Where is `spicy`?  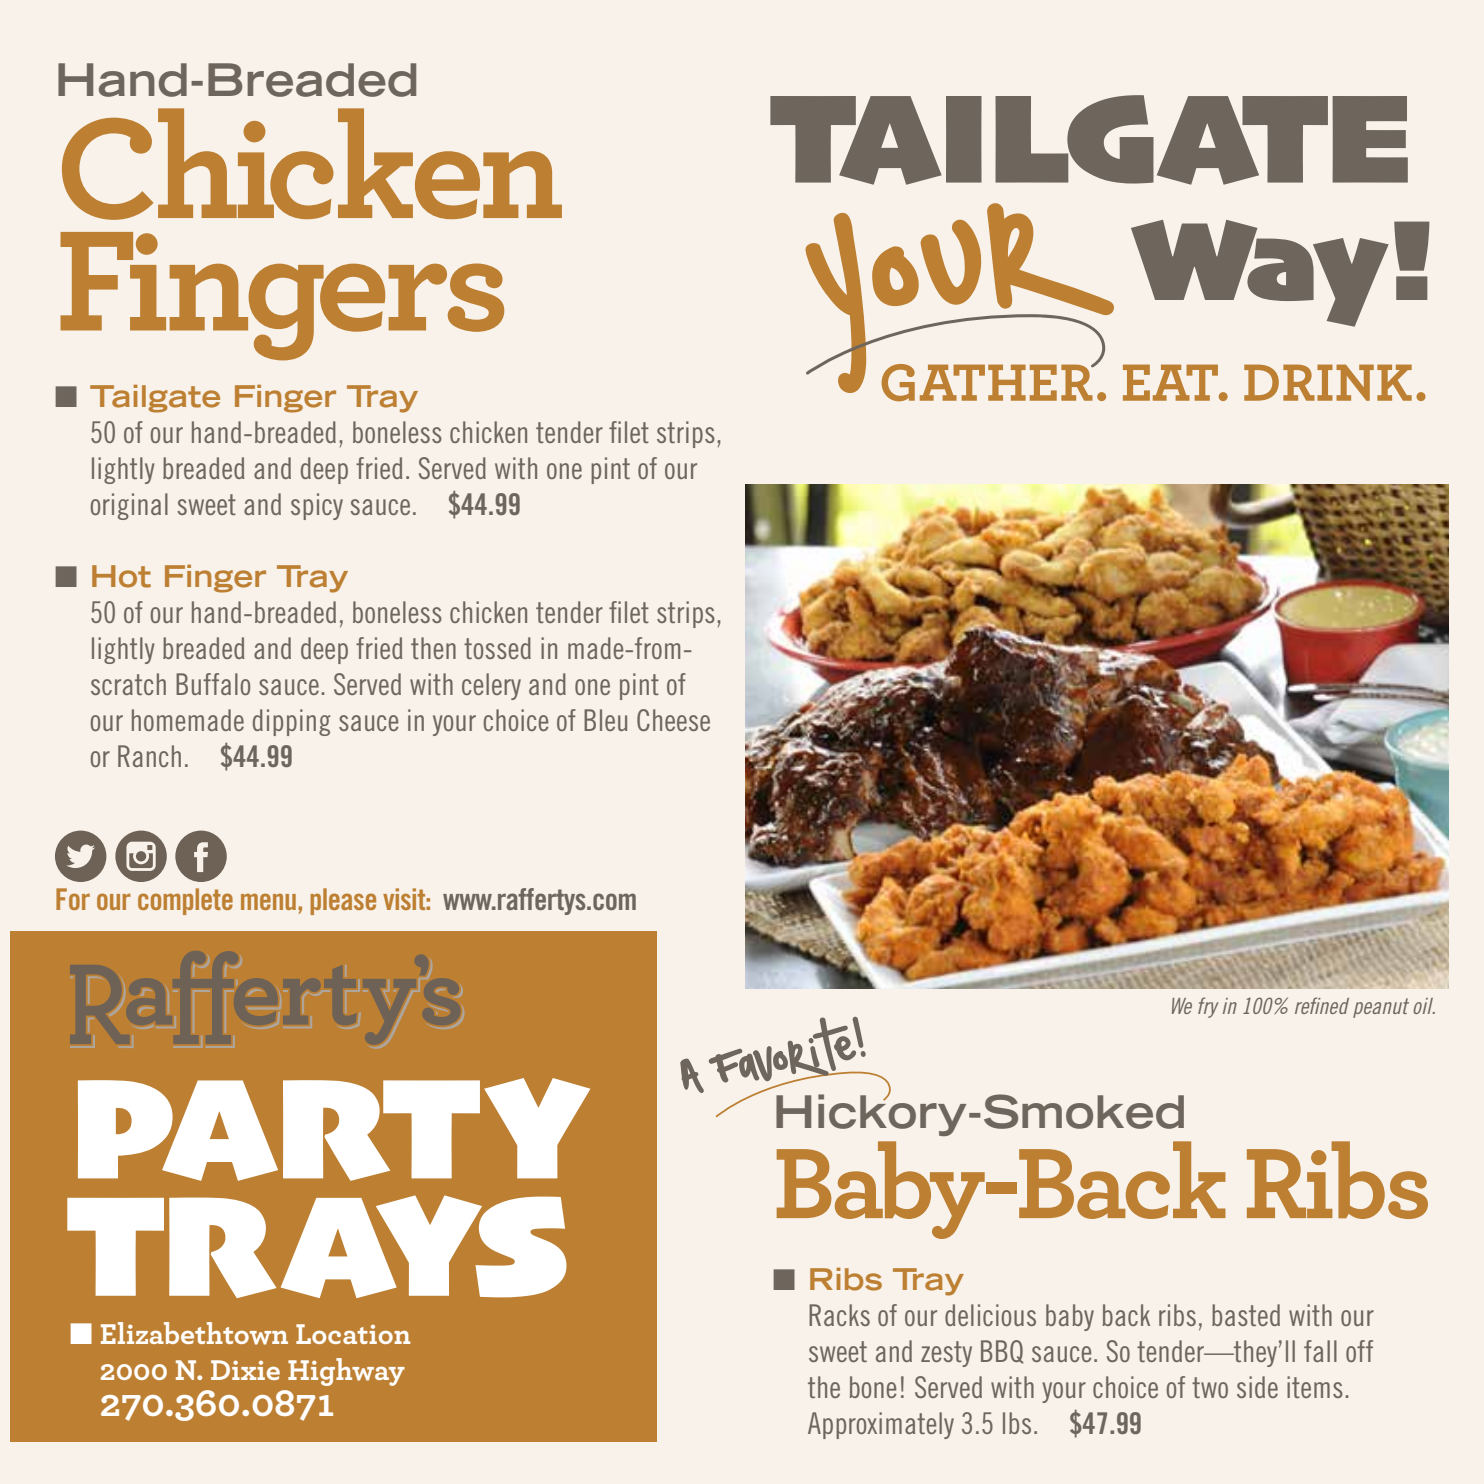
spicy is located at coordinates (317, 506).
